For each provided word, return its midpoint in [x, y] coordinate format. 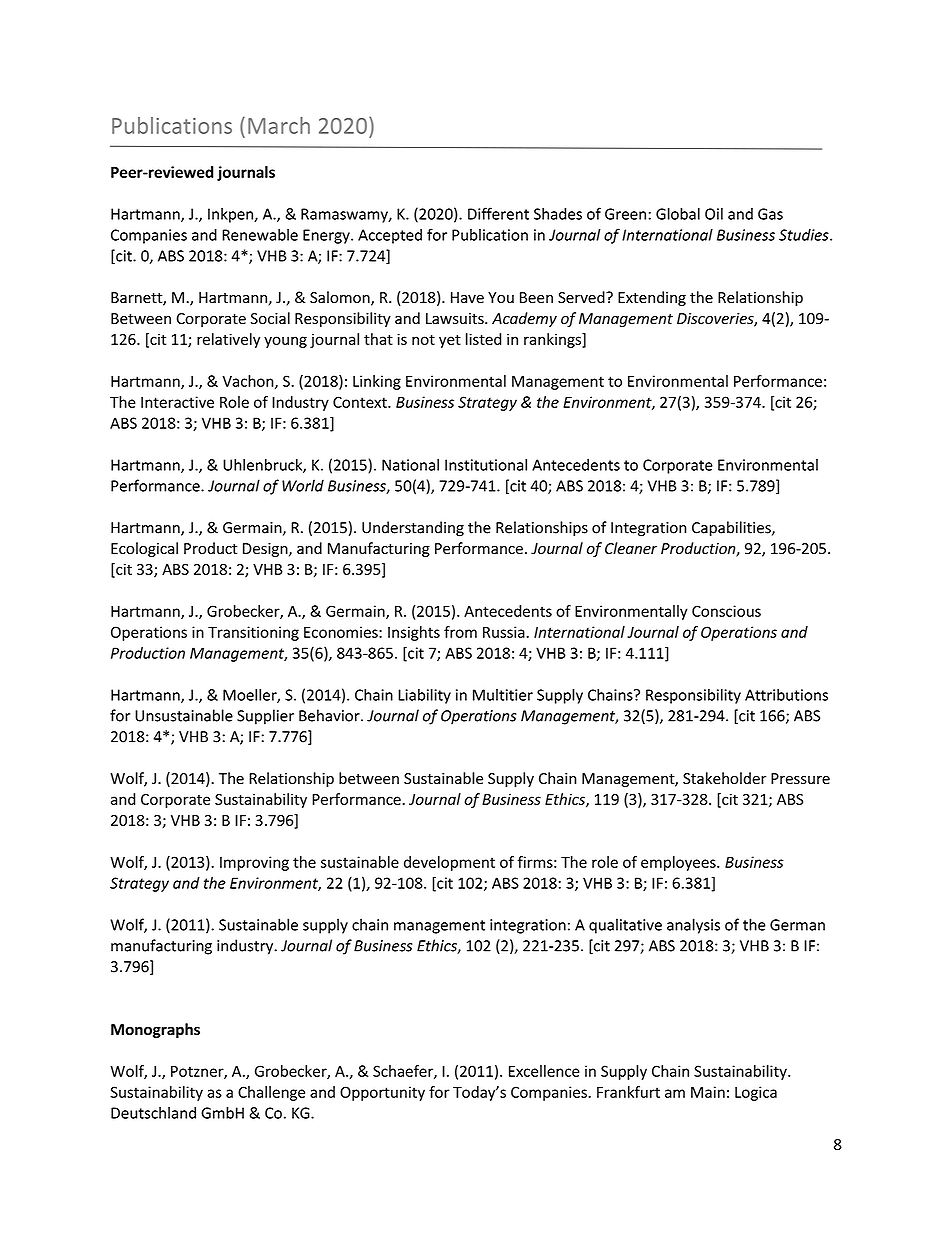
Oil [714, 214]
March [279, 125]
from [460, 632]
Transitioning [253, 633]
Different [498, 213]
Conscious [726, 611]
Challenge [271, 1093]
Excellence [544, 1071]
